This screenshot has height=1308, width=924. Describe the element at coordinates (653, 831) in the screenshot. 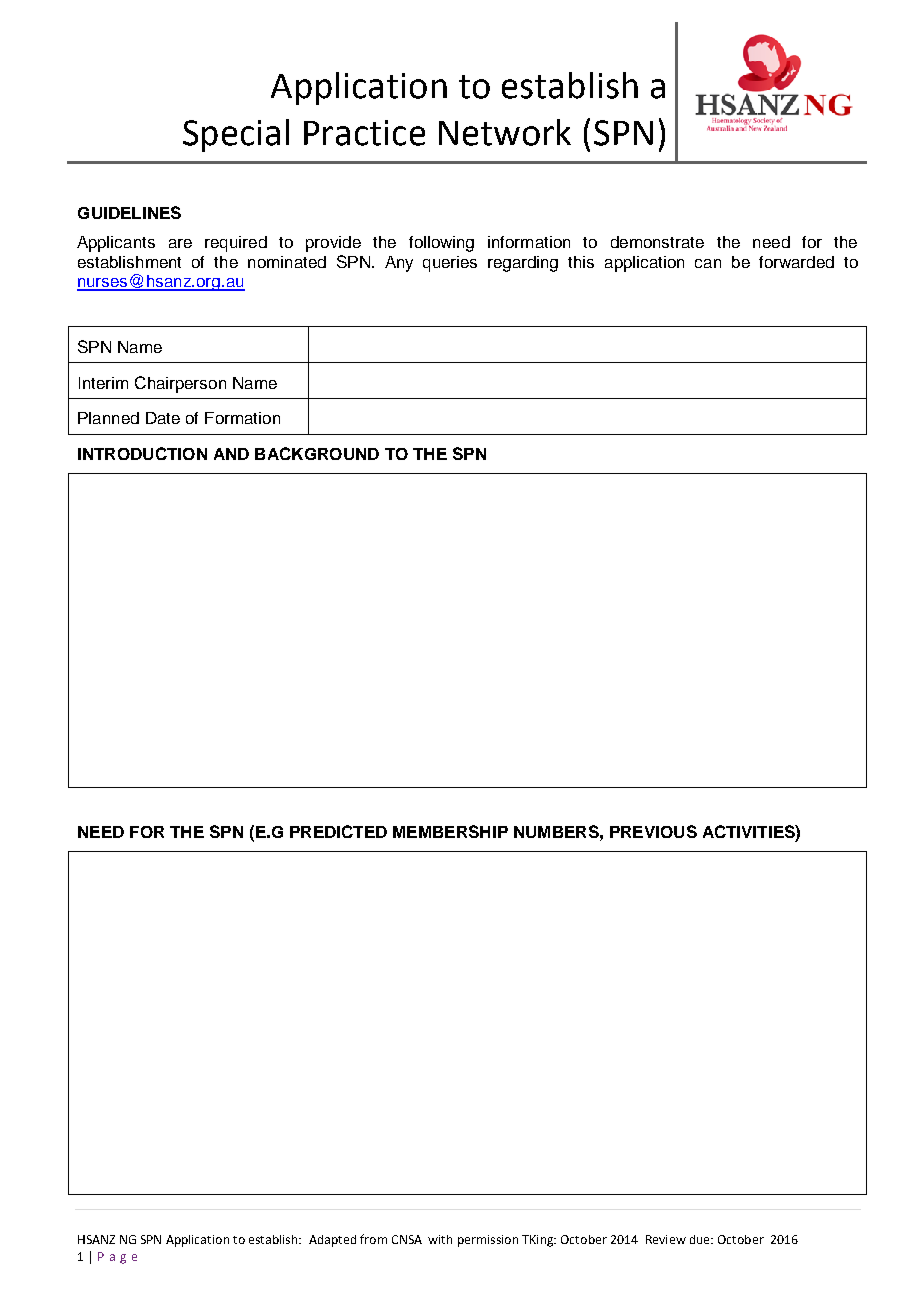

I see `PREVIOUS` at that location.
